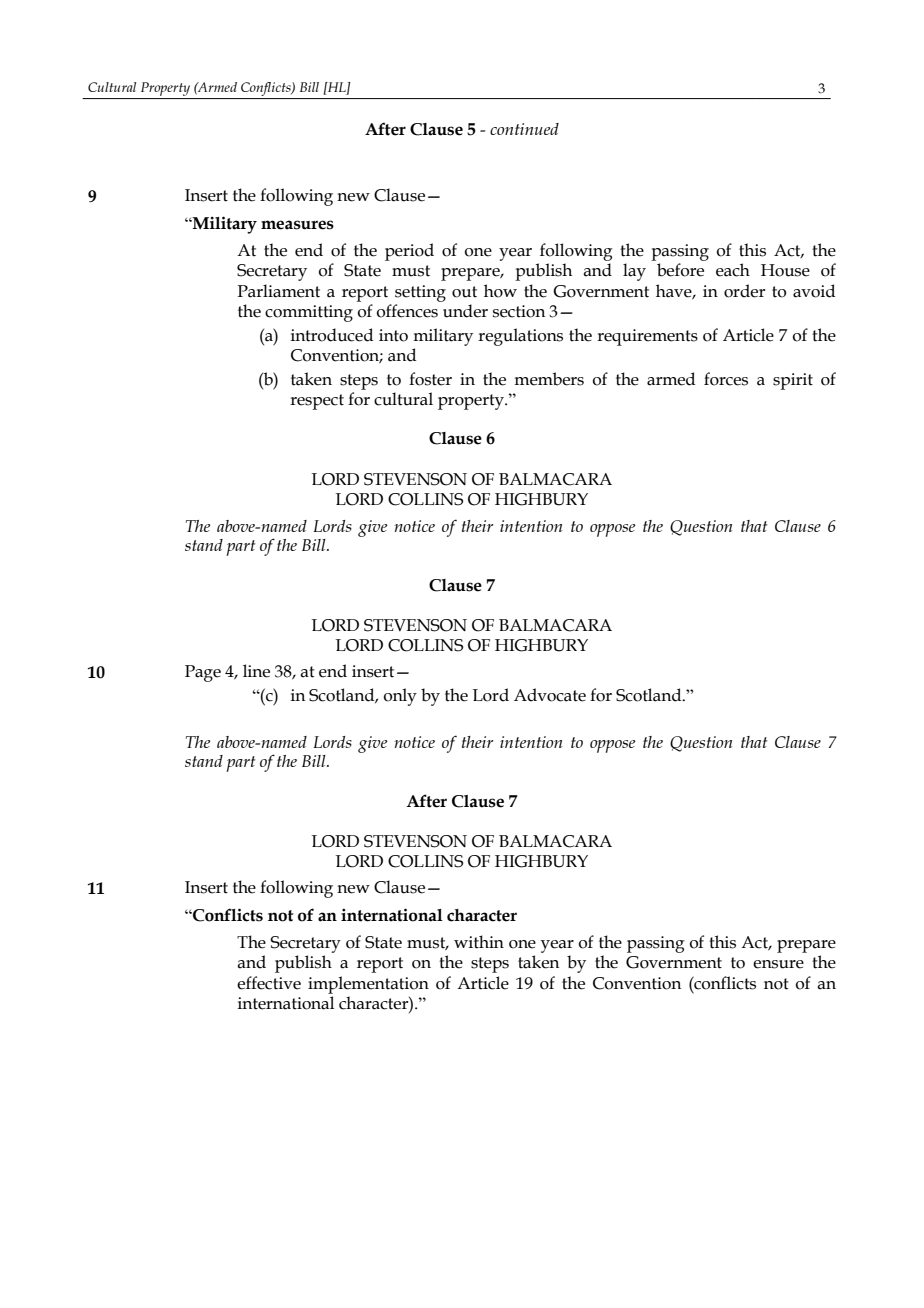 The image size is (924, 1308). What do you see at coordinates (203, 673) in the page?
I see `Page` at bounding box center [203, 673].
